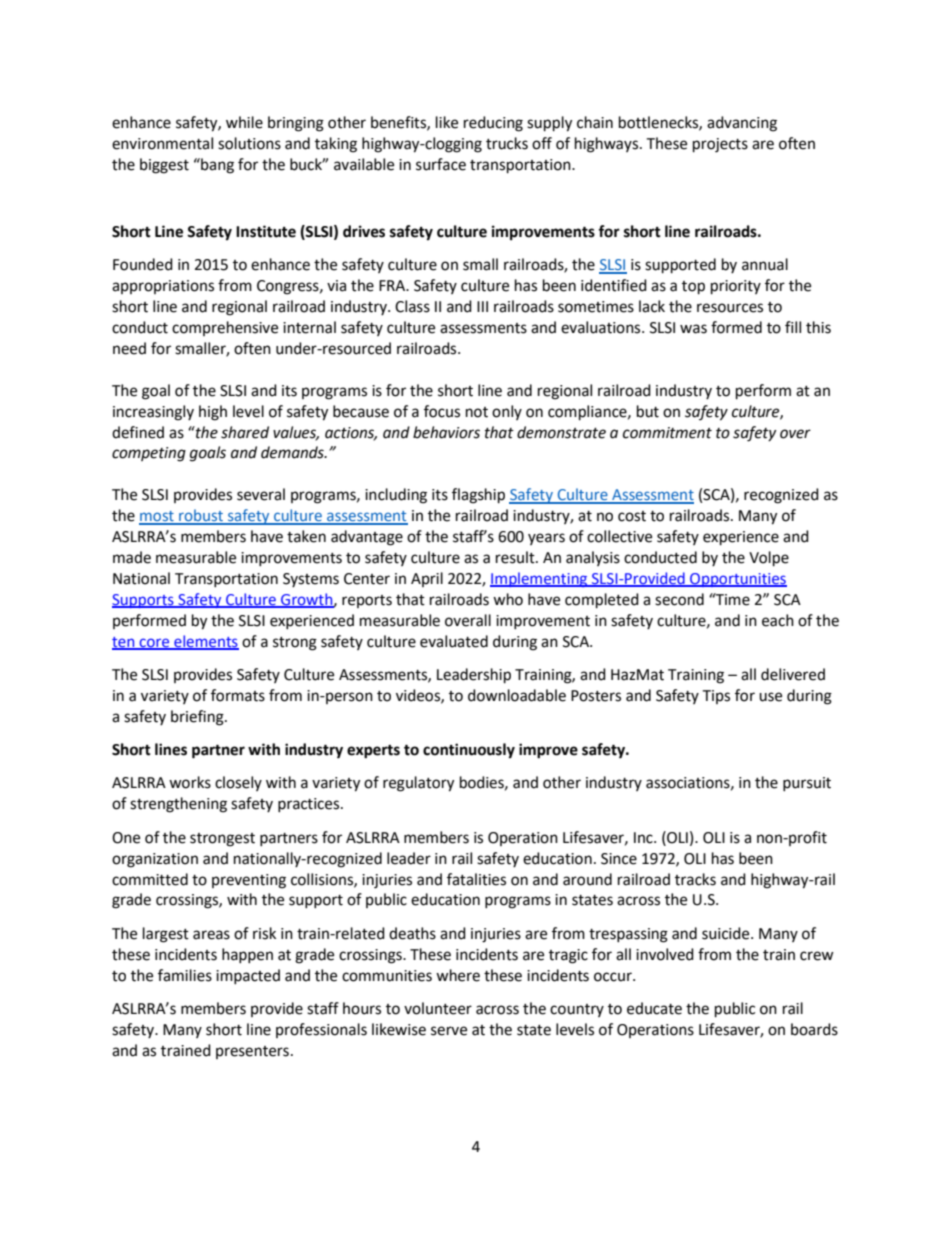  Describe the element at coordinates (814, 1029) in the document. I see `boards` at that location.
